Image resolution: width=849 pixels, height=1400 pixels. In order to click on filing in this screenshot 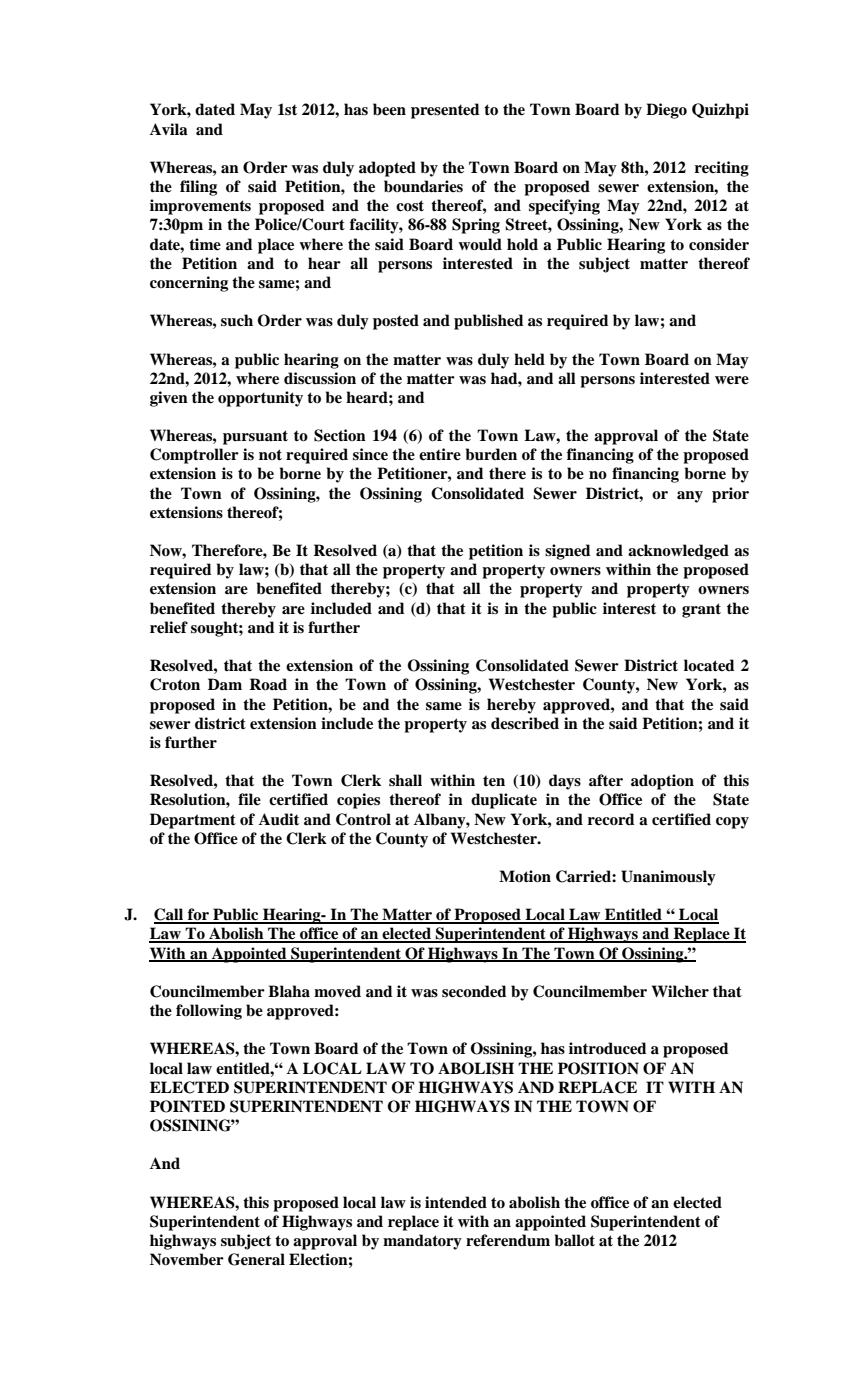, I will do `click(198, 188)`.
